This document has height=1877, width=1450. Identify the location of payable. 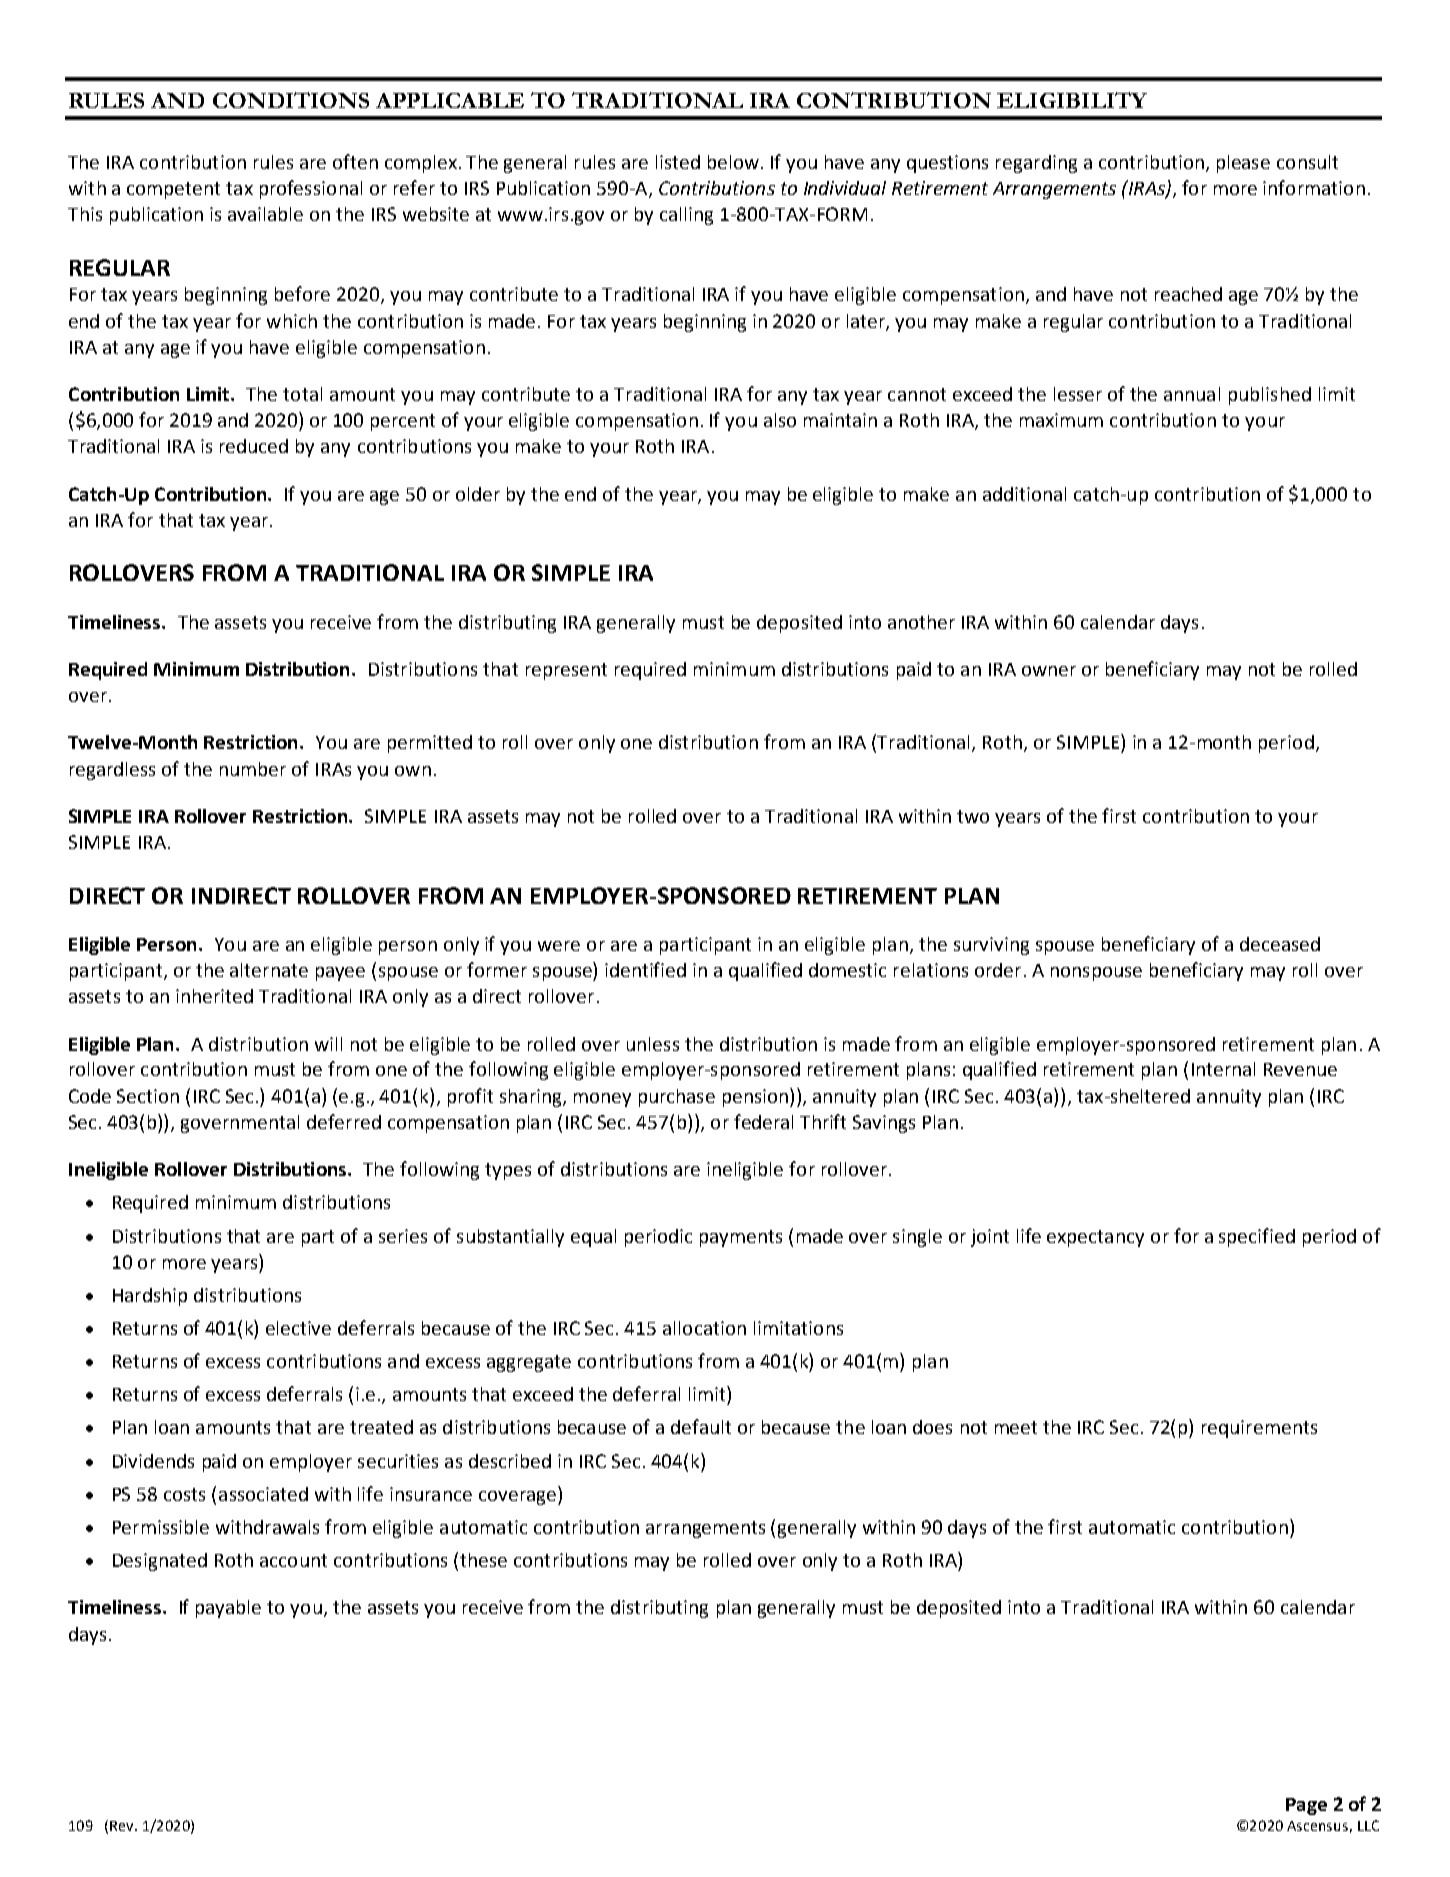
(228, 1609).
